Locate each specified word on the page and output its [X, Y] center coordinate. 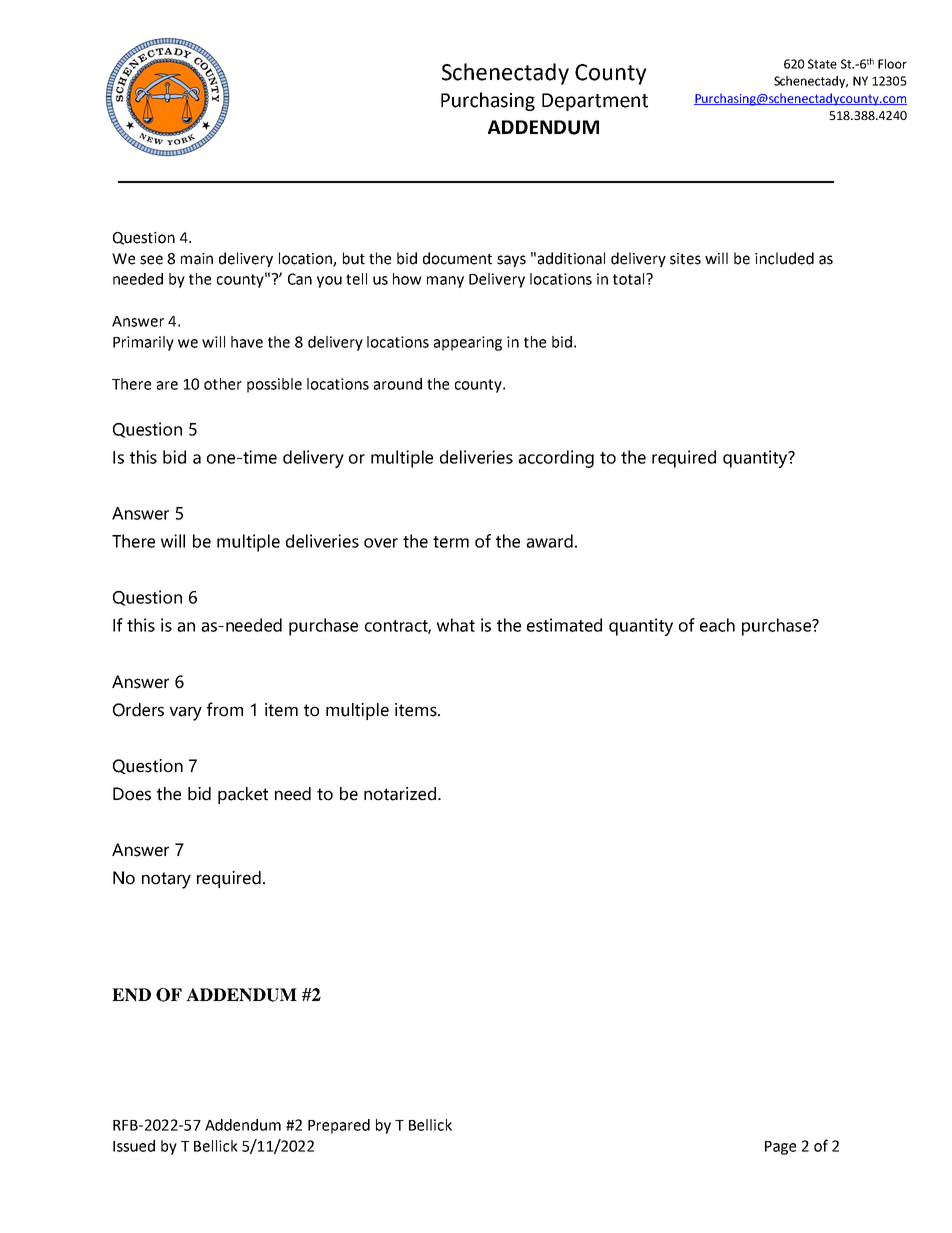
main [197, 259]
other [223, 384]
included [784, 258]
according [556, 459]
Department [595, 102]
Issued [134, 1146]
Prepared [339, 1126]
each [717, 625]
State [822, 64]
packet [243, 795]
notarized [400, 794]
